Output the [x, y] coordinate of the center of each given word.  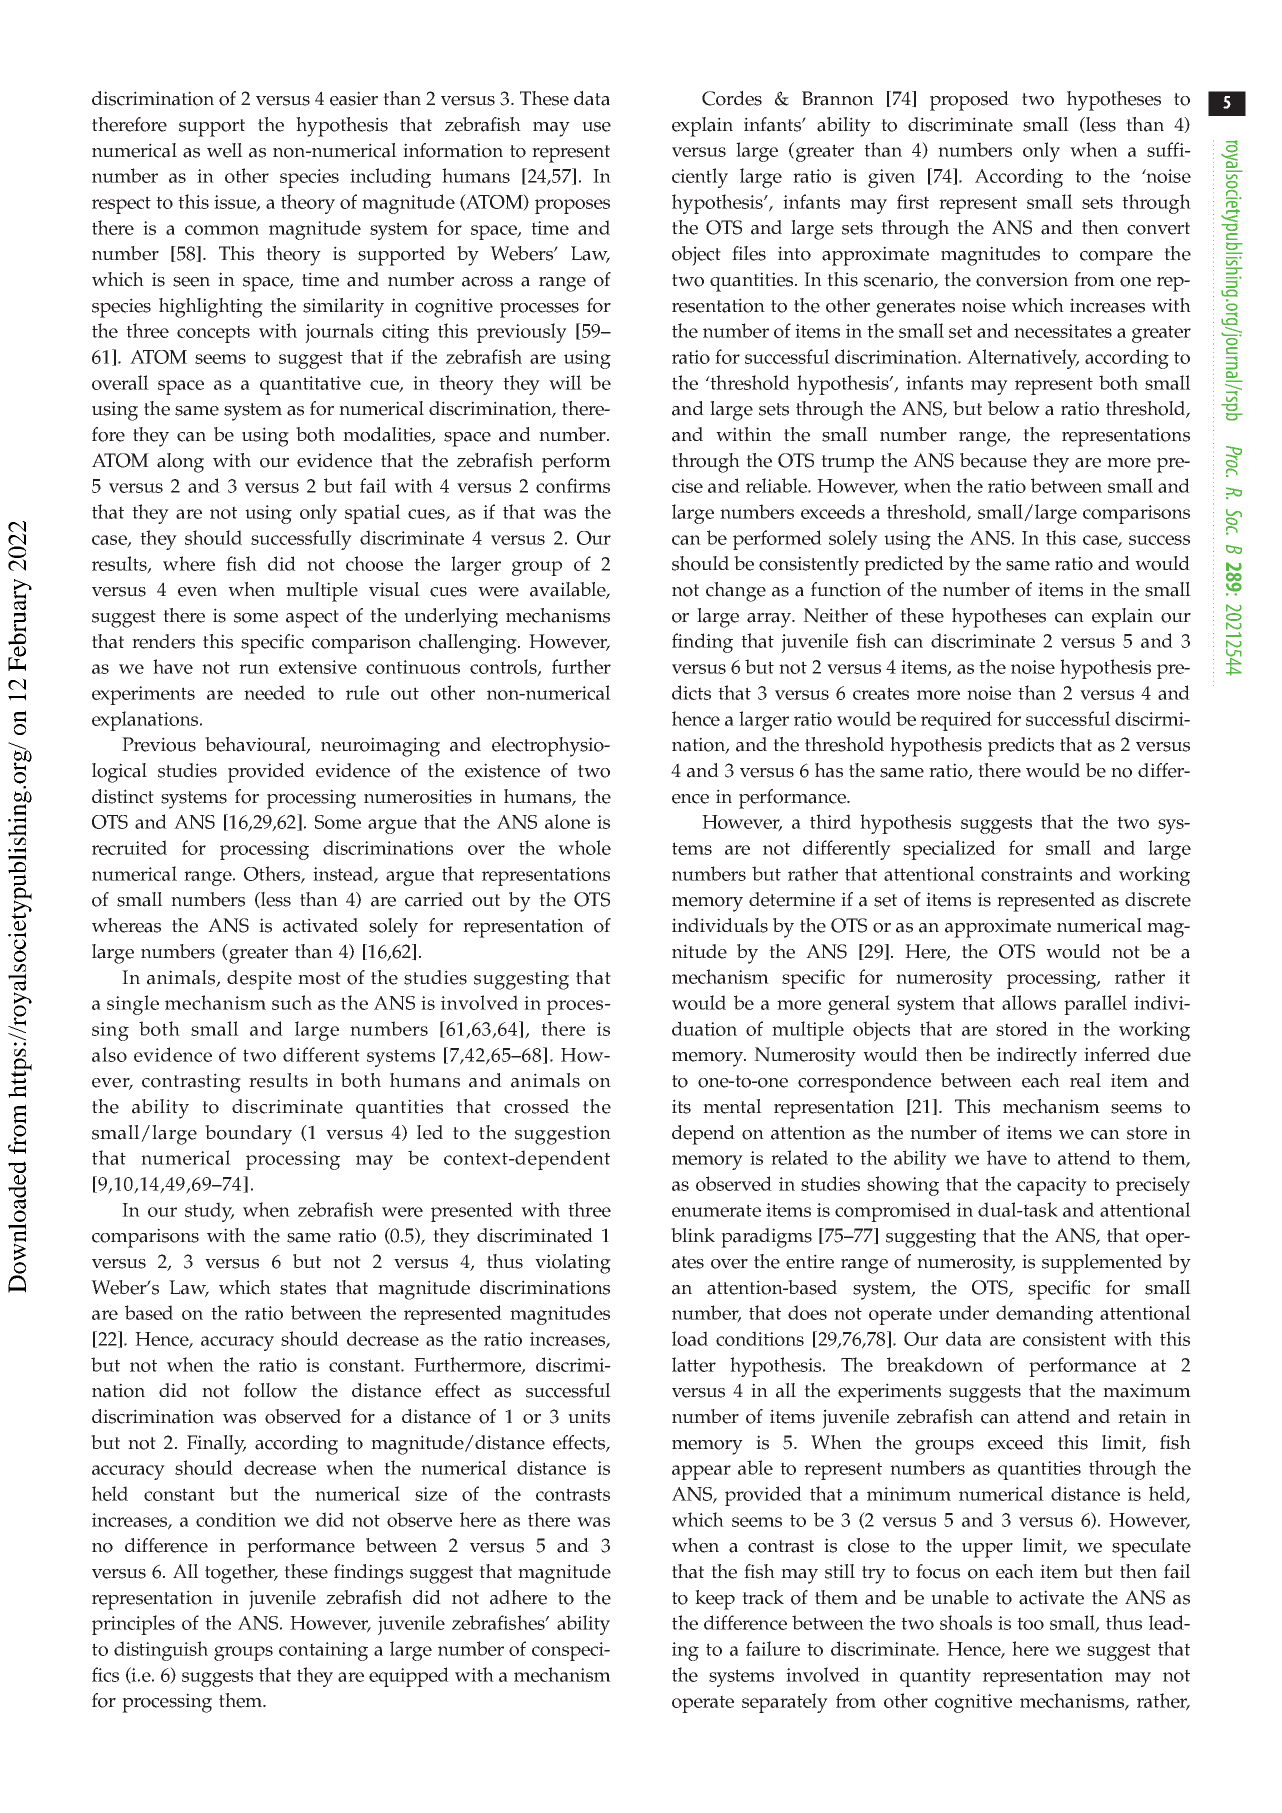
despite [259, 980]
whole [584, 847]
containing [323, 1651]
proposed [969, 101]
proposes [572, 206]
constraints [1026, 874]
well [225, 150]
